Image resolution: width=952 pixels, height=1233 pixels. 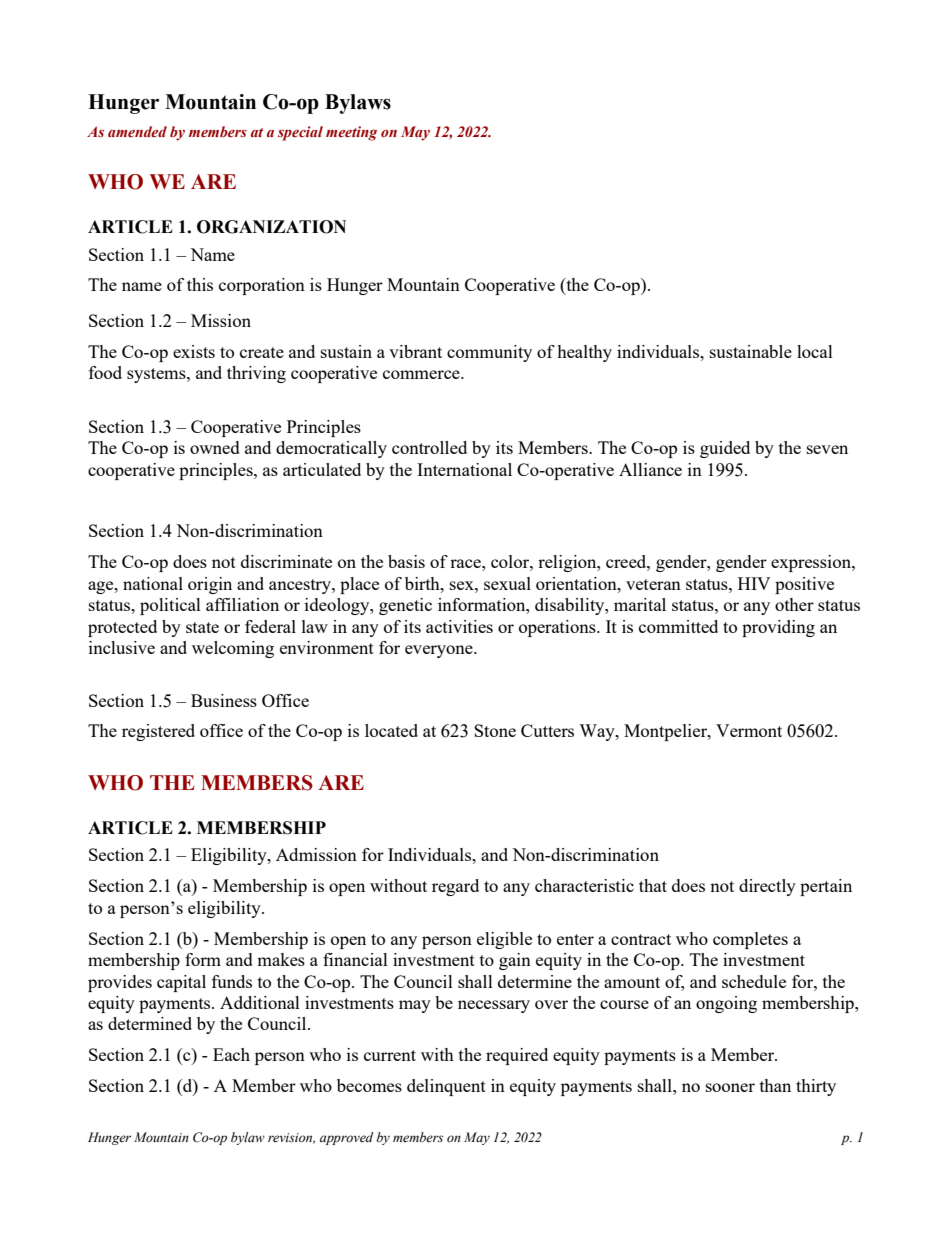 I want to click on amended, so click(x=137, y=132).
